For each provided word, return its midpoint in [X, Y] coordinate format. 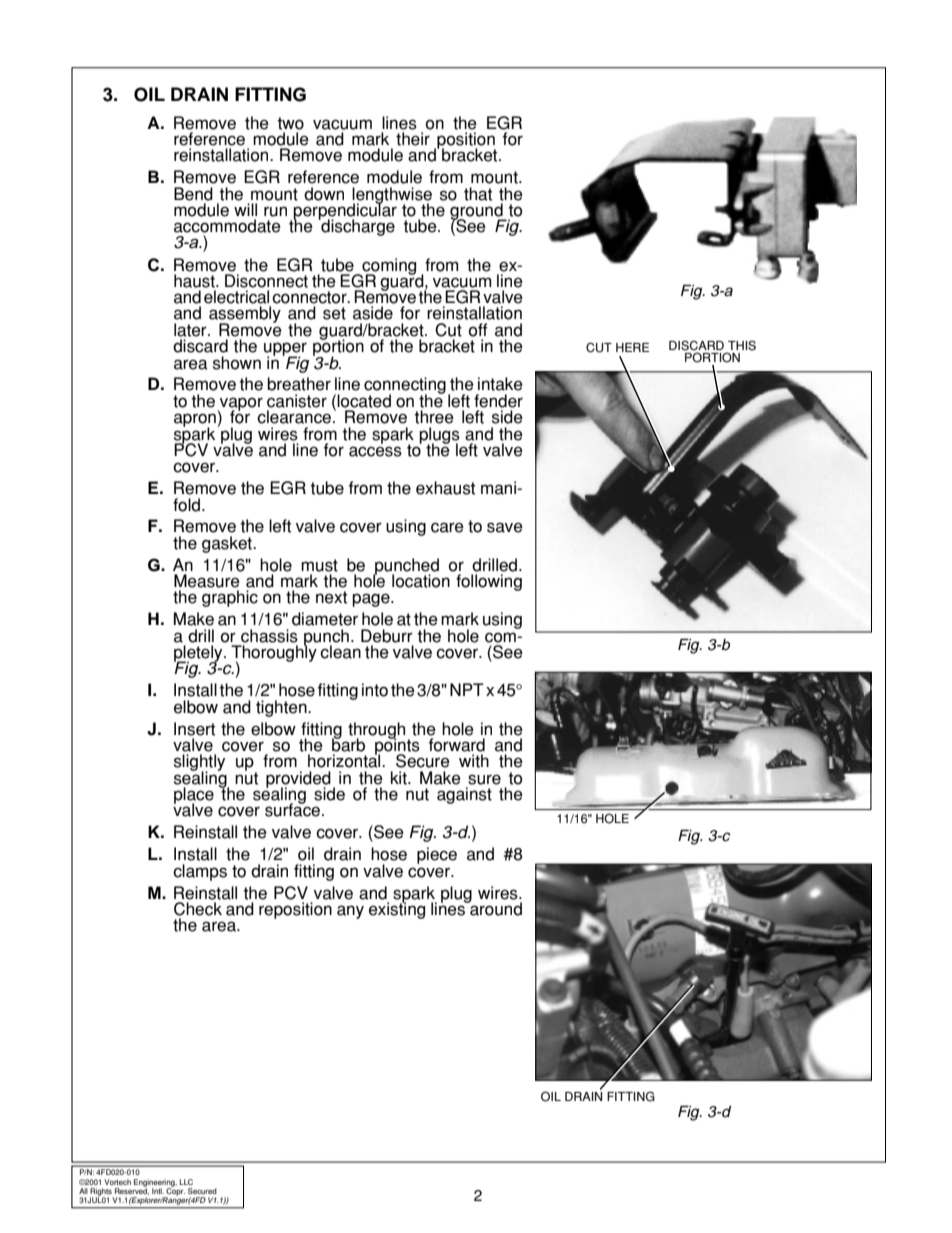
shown [237, 363]
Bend [193, 194]
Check [198, 909]
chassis [269, 636]
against [464, 795]
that [478, 194]
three [434, 417]
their [413, 139]
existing [397, 909]
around [495, 908]
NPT [467, 689]
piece [437, 855]
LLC [186, 1182]
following [489, 582]
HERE [632, 347]
